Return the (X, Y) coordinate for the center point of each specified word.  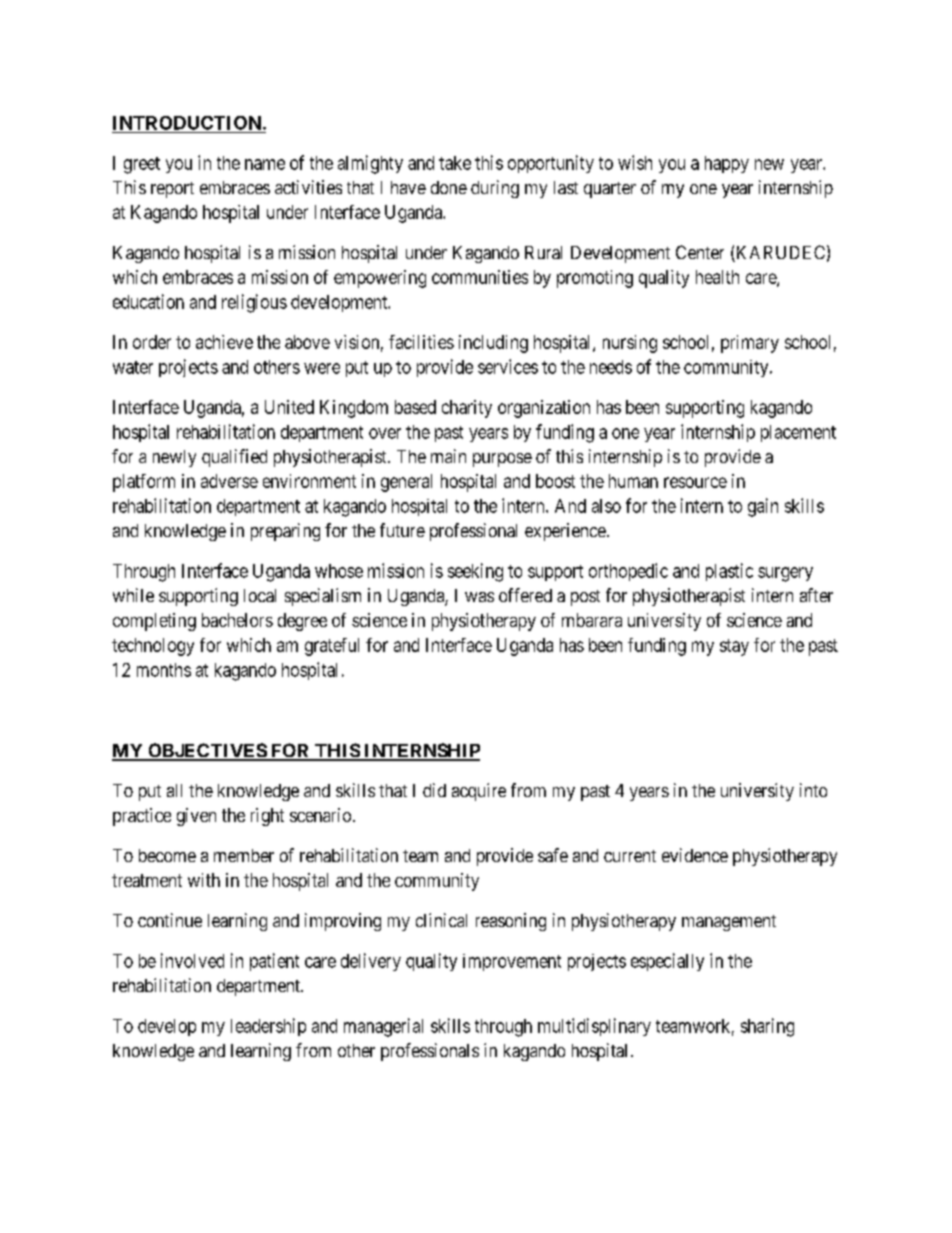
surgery (785, 574)
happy (727, 164)
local (260, 595)
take (455, 163)
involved (192, 960)
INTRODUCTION (187, 123)
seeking (475, 572)
